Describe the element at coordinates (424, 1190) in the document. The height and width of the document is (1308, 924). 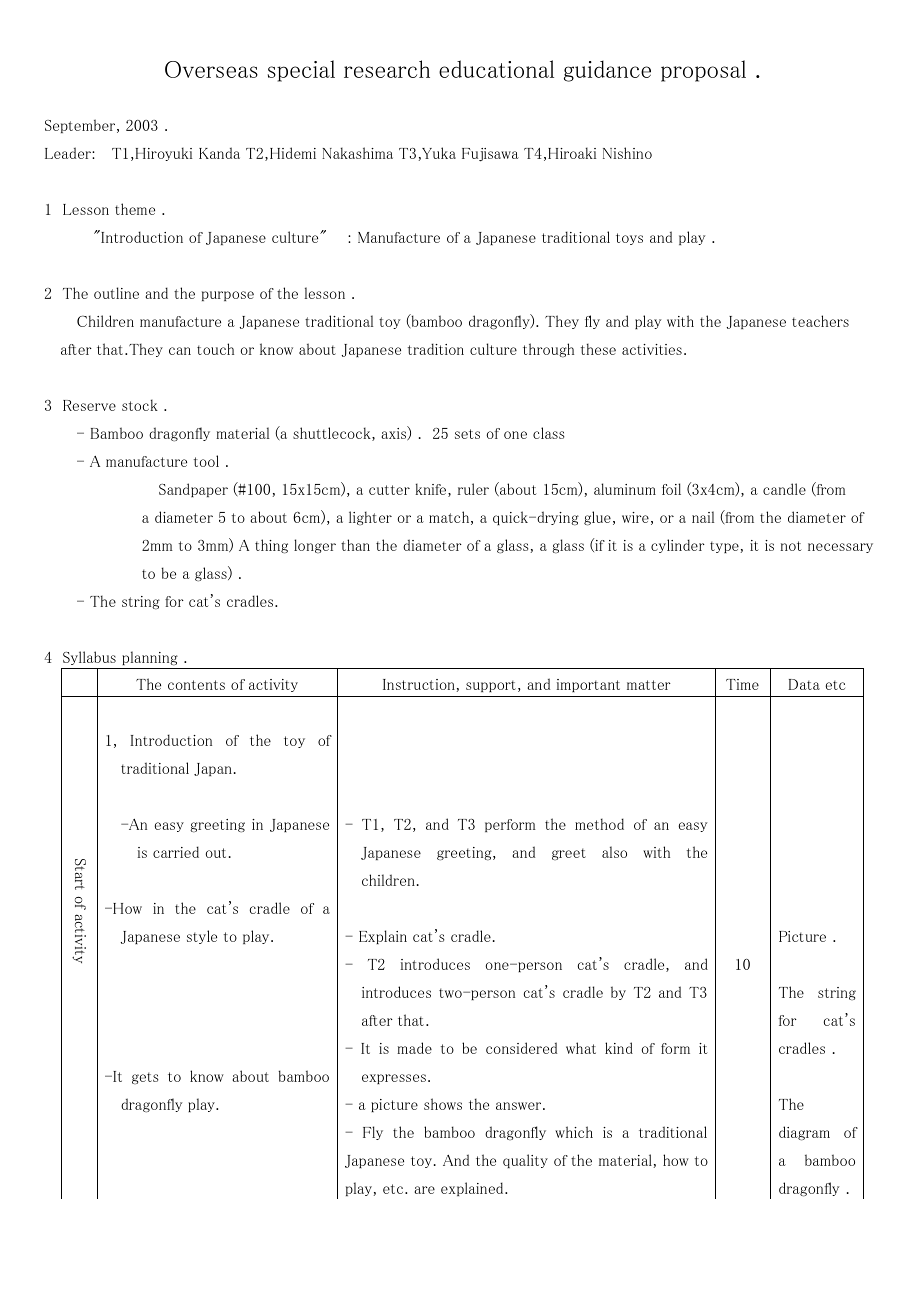
I see `are` at that location.
